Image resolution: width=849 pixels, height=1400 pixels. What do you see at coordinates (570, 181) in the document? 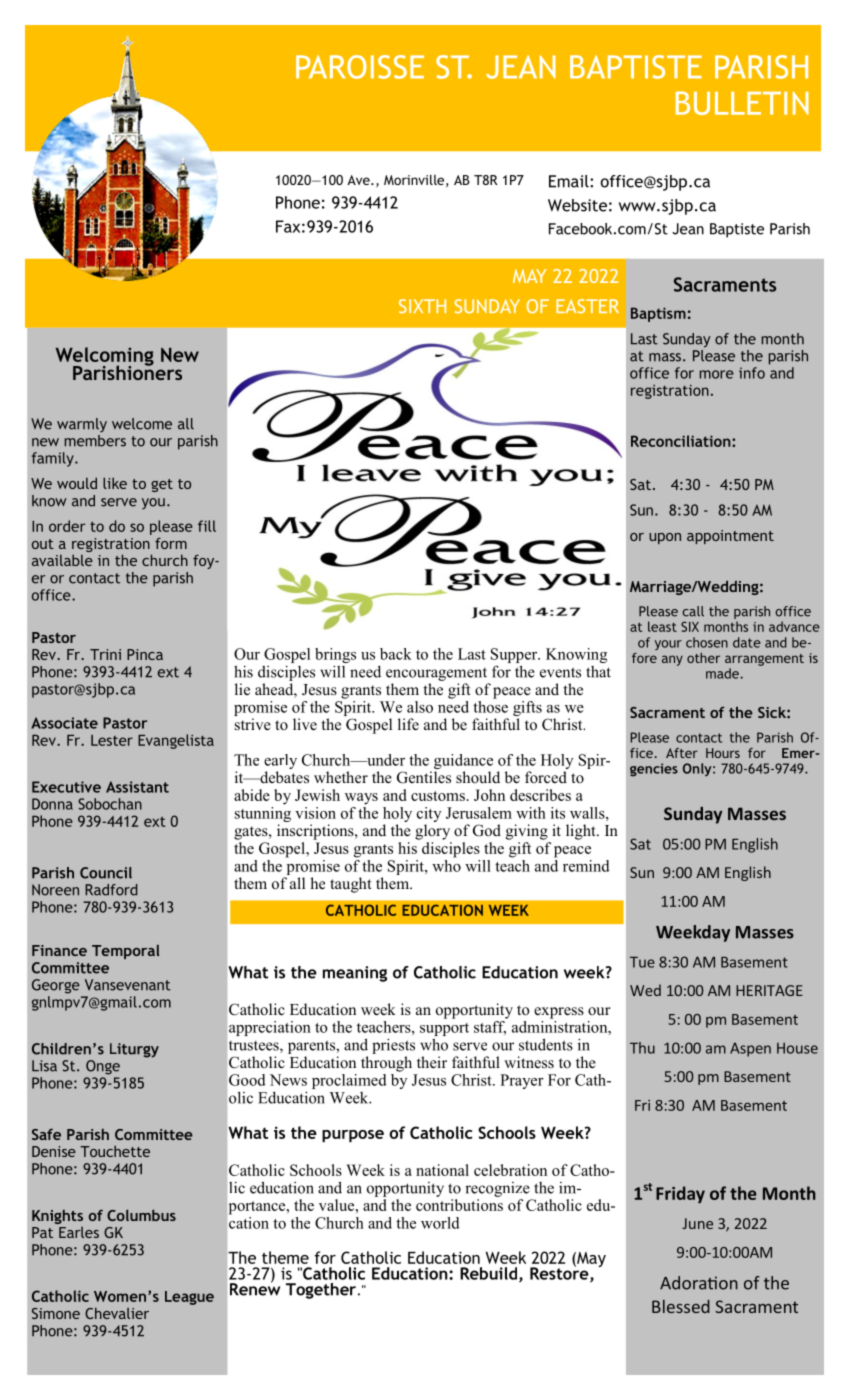
I see `Email` at bounding box center [570, 181].
